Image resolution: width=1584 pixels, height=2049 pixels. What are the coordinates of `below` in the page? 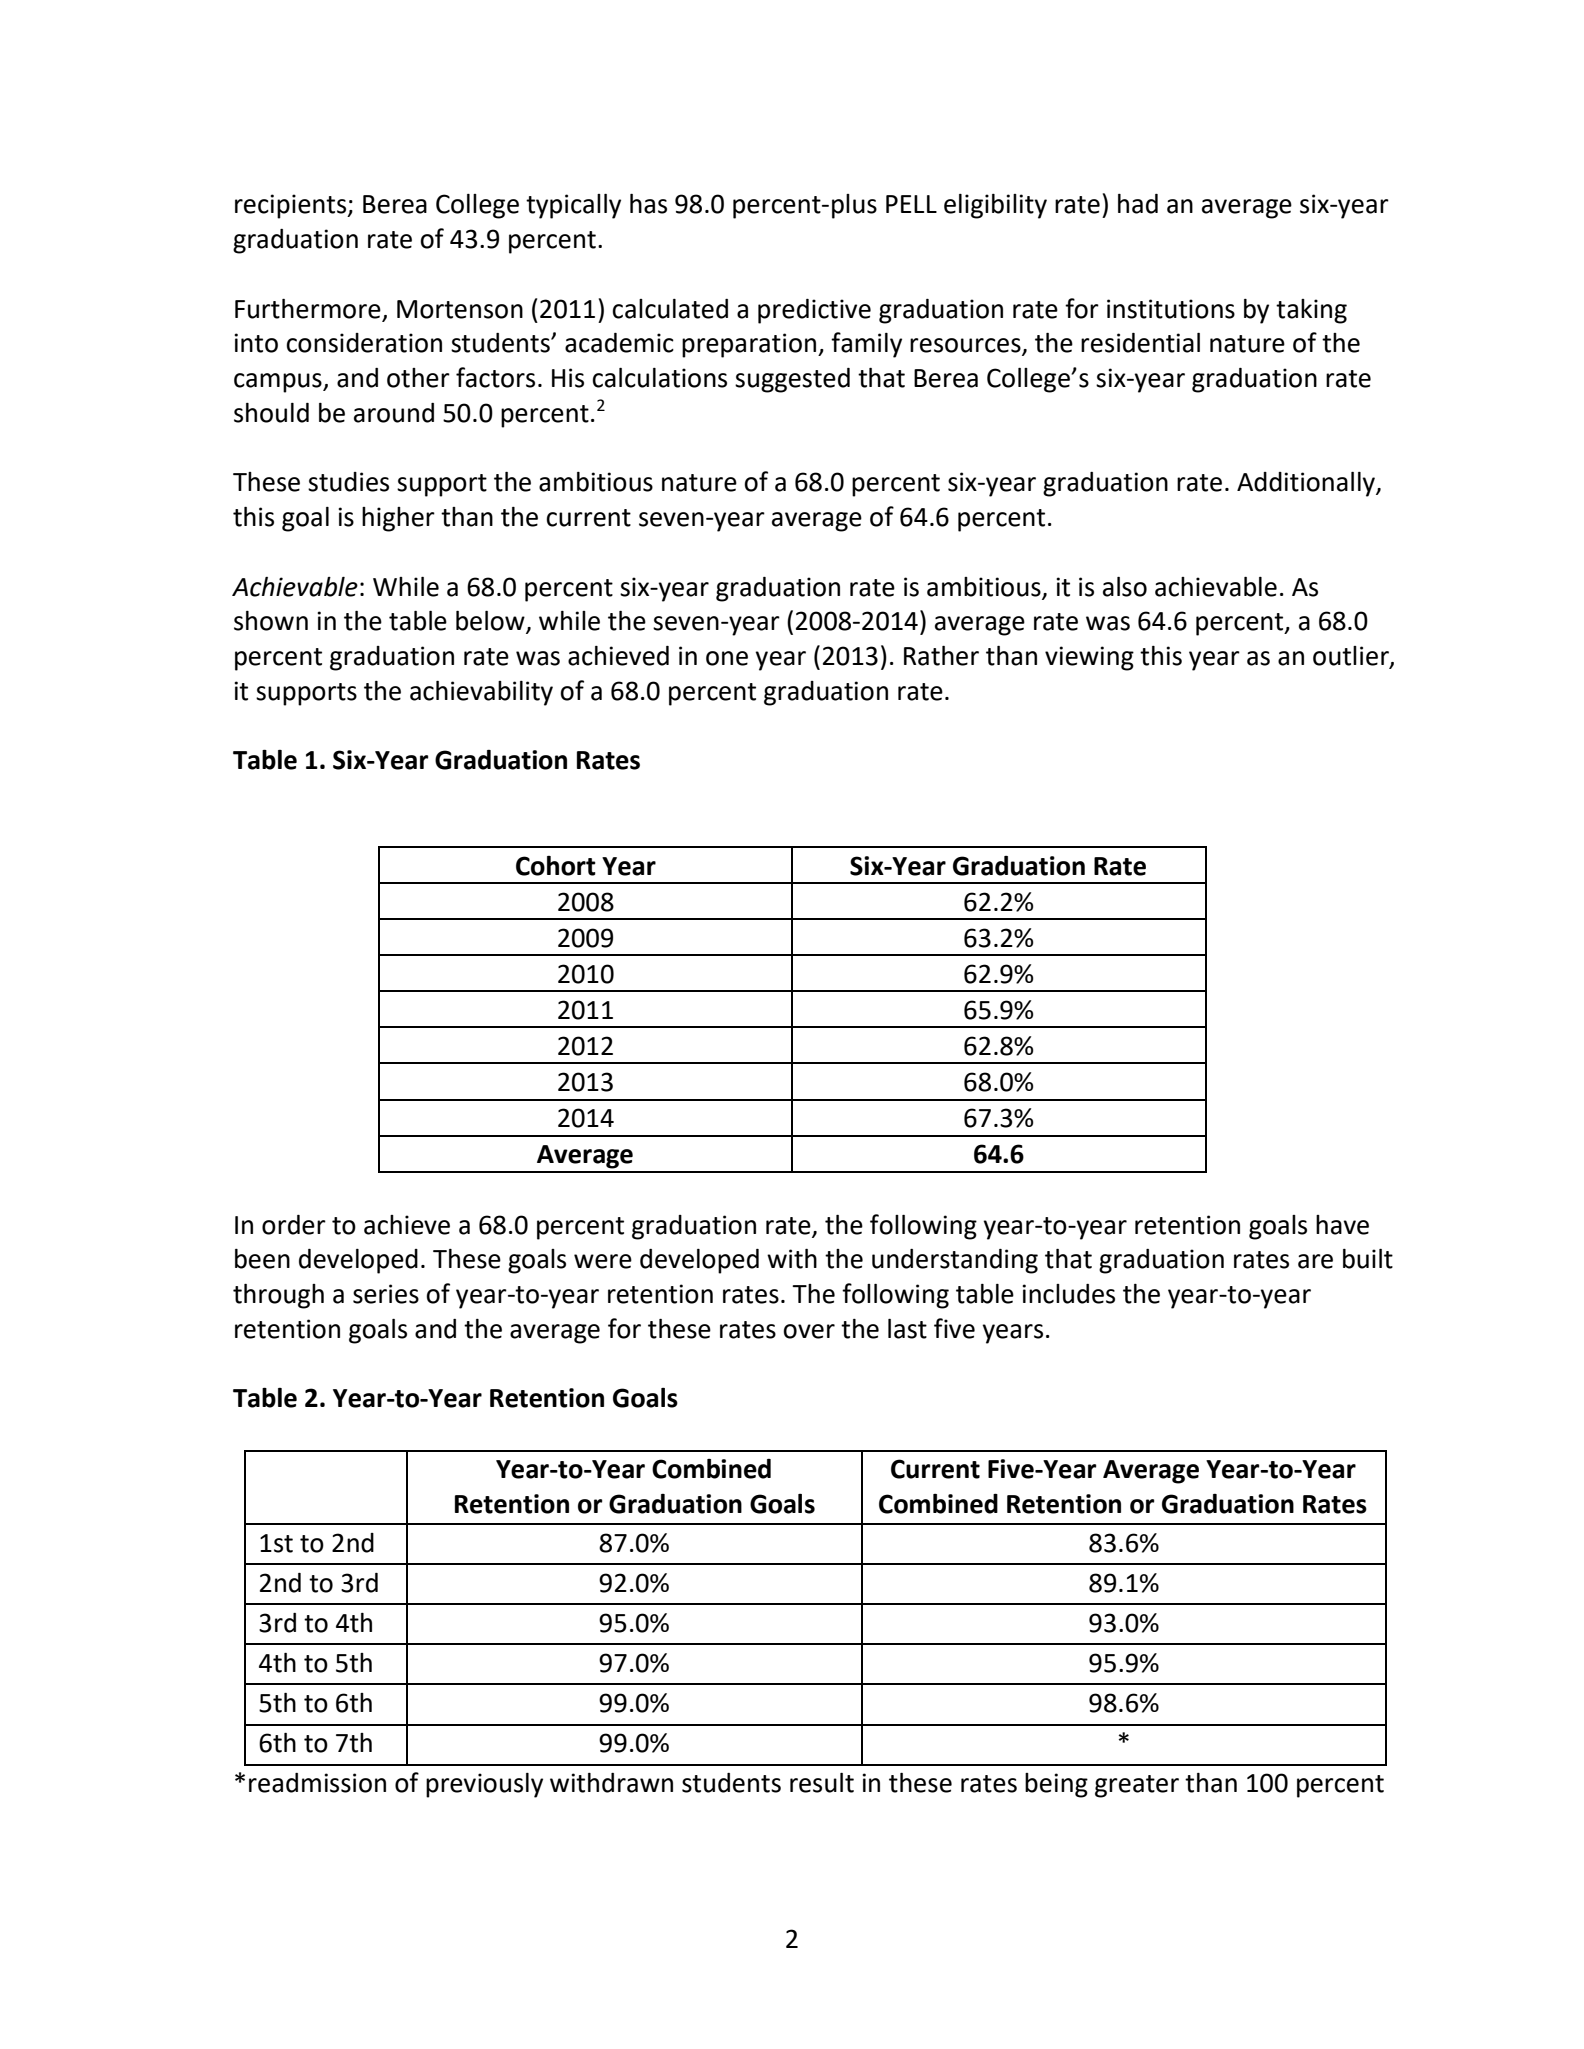 It's located at (491, 622).
